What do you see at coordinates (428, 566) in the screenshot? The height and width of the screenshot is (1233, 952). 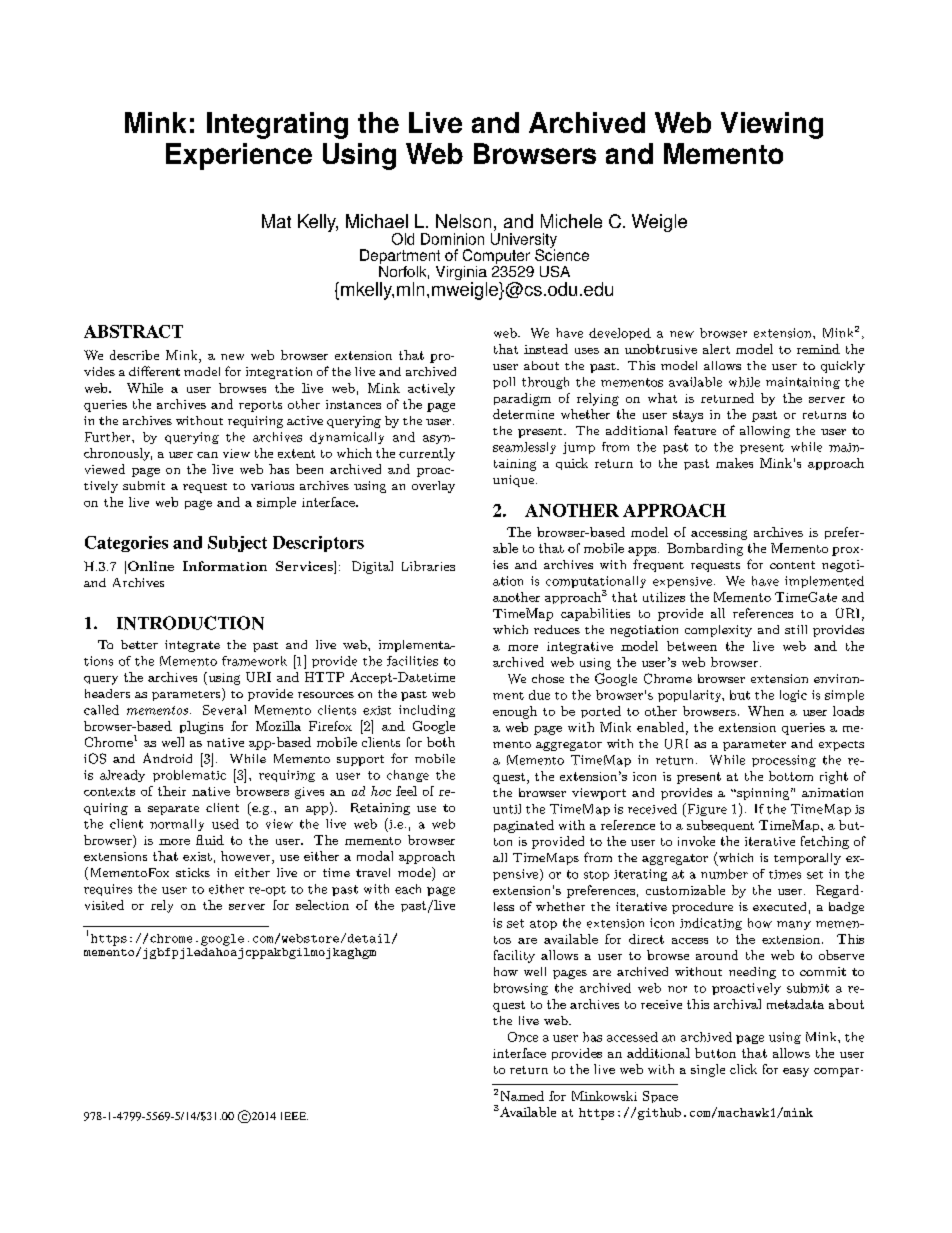 I see `Libraries` at bounding box center [428, 566].
